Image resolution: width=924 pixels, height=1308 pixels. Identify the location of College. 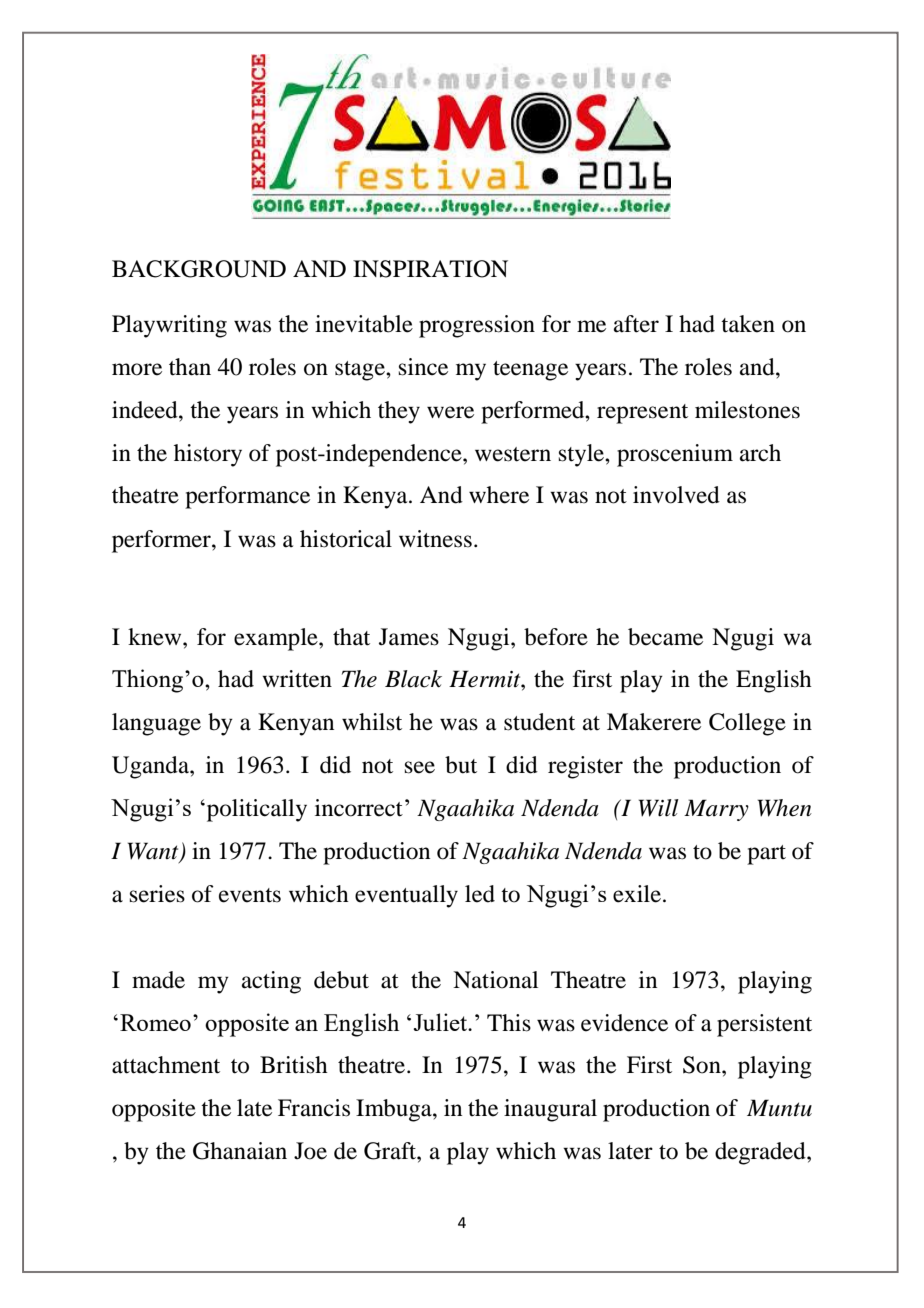
(747, 724).
